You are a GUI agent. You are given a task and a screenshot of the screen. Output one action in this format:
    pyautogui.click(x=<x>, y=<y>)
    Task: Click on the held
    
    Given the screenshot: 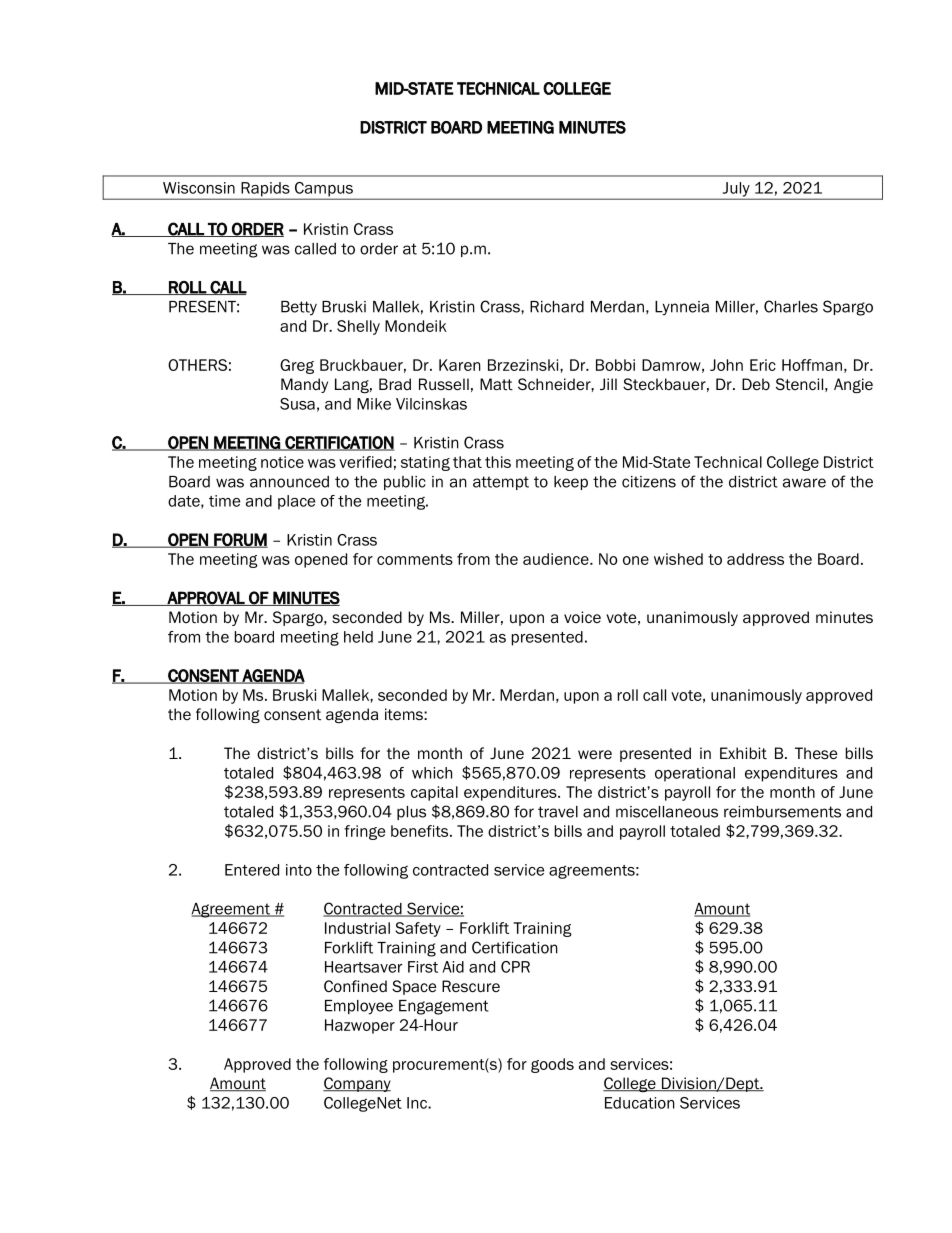 What is the action you would take?
    pyautogui.click(x=358, y=637)
